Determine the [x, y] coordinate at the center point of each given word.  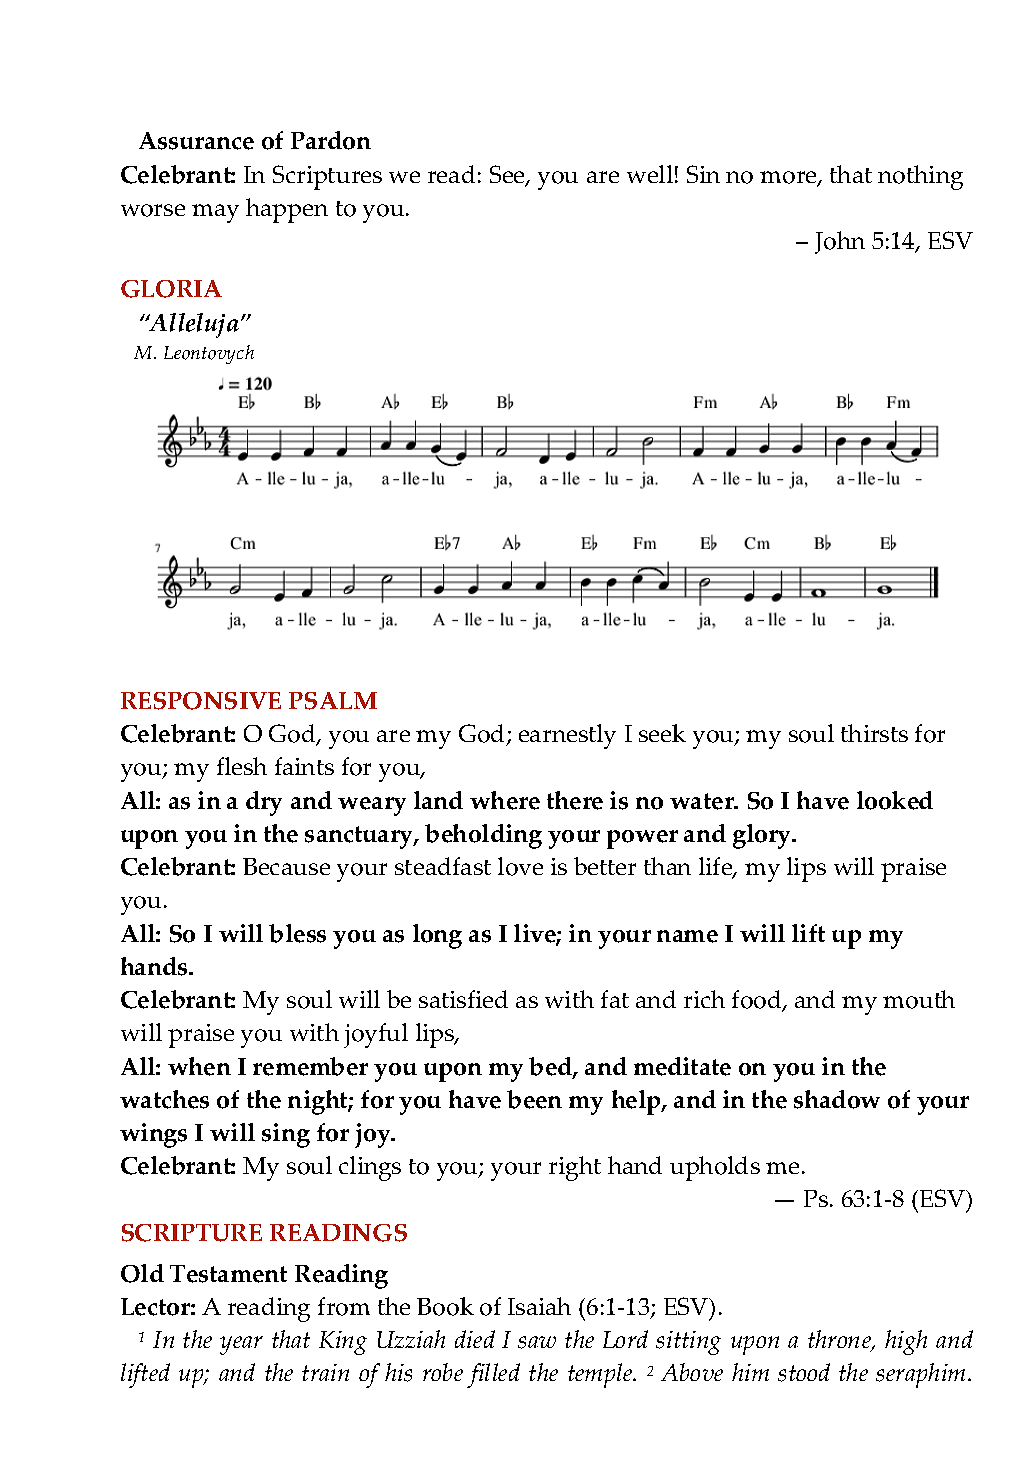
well [650, 174]
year [241, 1345]
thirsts [874, 733]
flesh [242, 766]
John [840, 242]
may [215, 213]
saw [537, 1342]
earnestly [567, 736]
